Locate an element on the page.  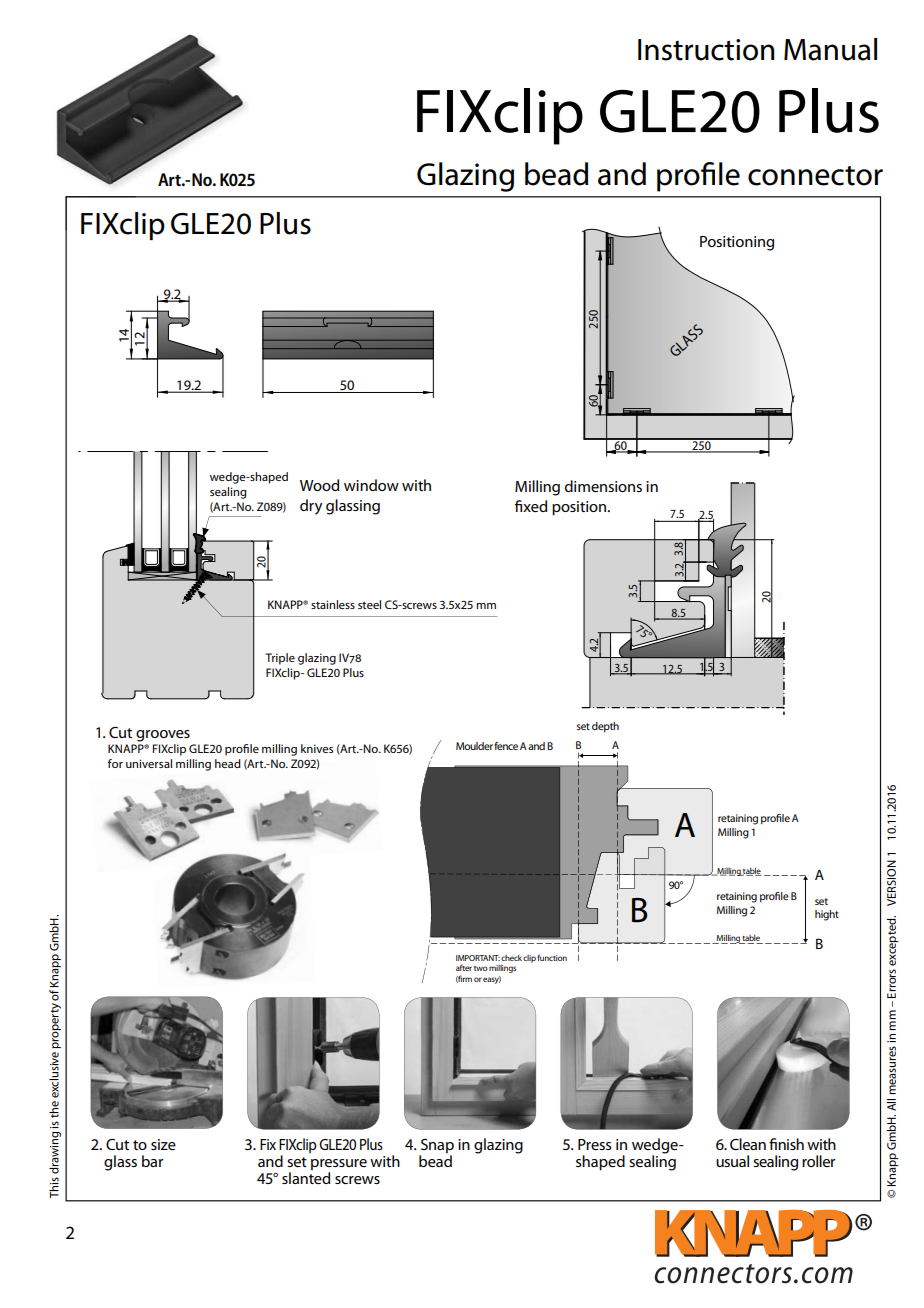
steel is located at coordinates (369, 604).
